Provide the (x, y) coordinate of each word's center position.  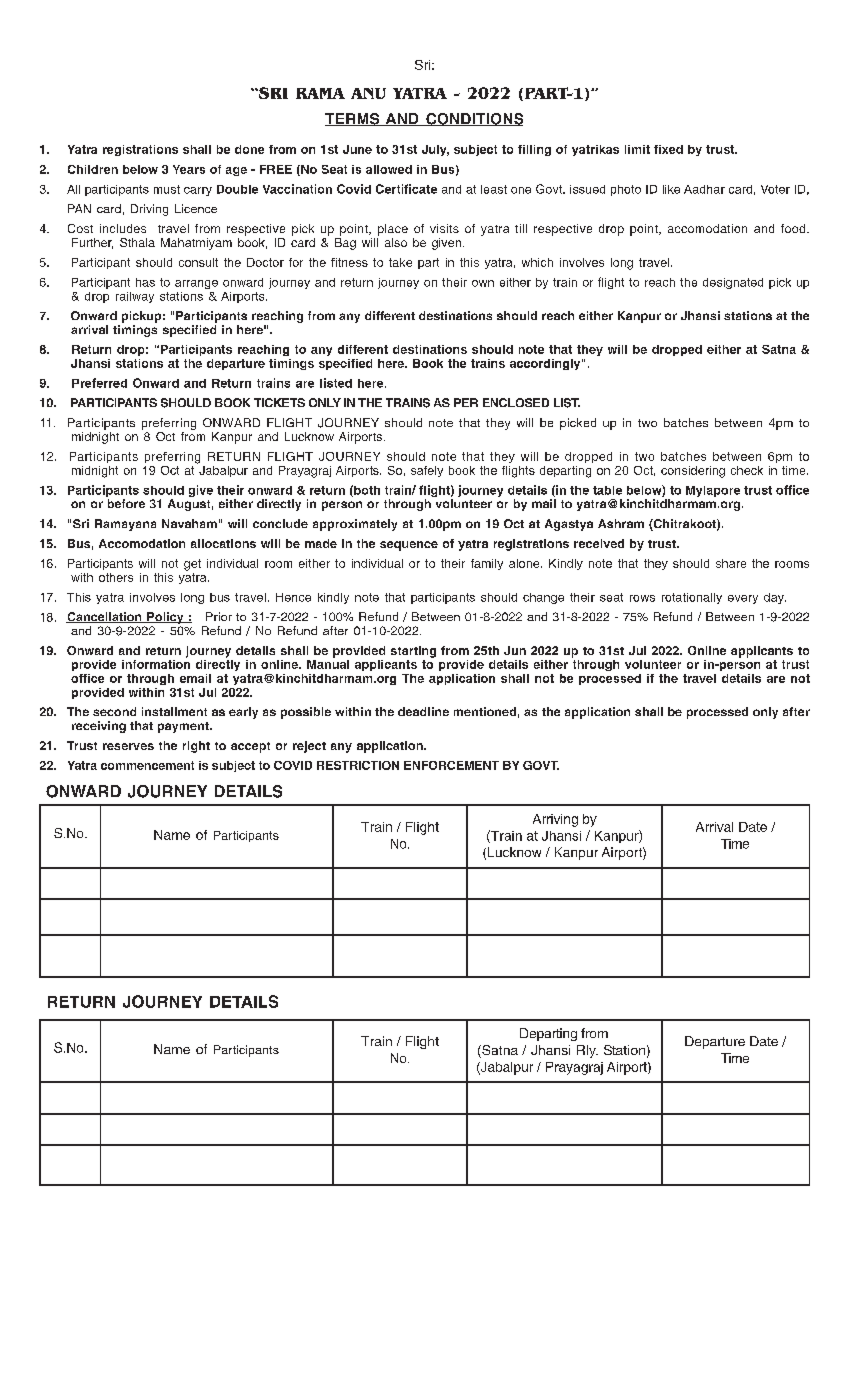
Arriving (555, 820)
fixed (668, 149)
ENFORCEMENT (451, 765)
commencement (147, 765)
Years (189, 169)
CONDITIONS (473, 119)
